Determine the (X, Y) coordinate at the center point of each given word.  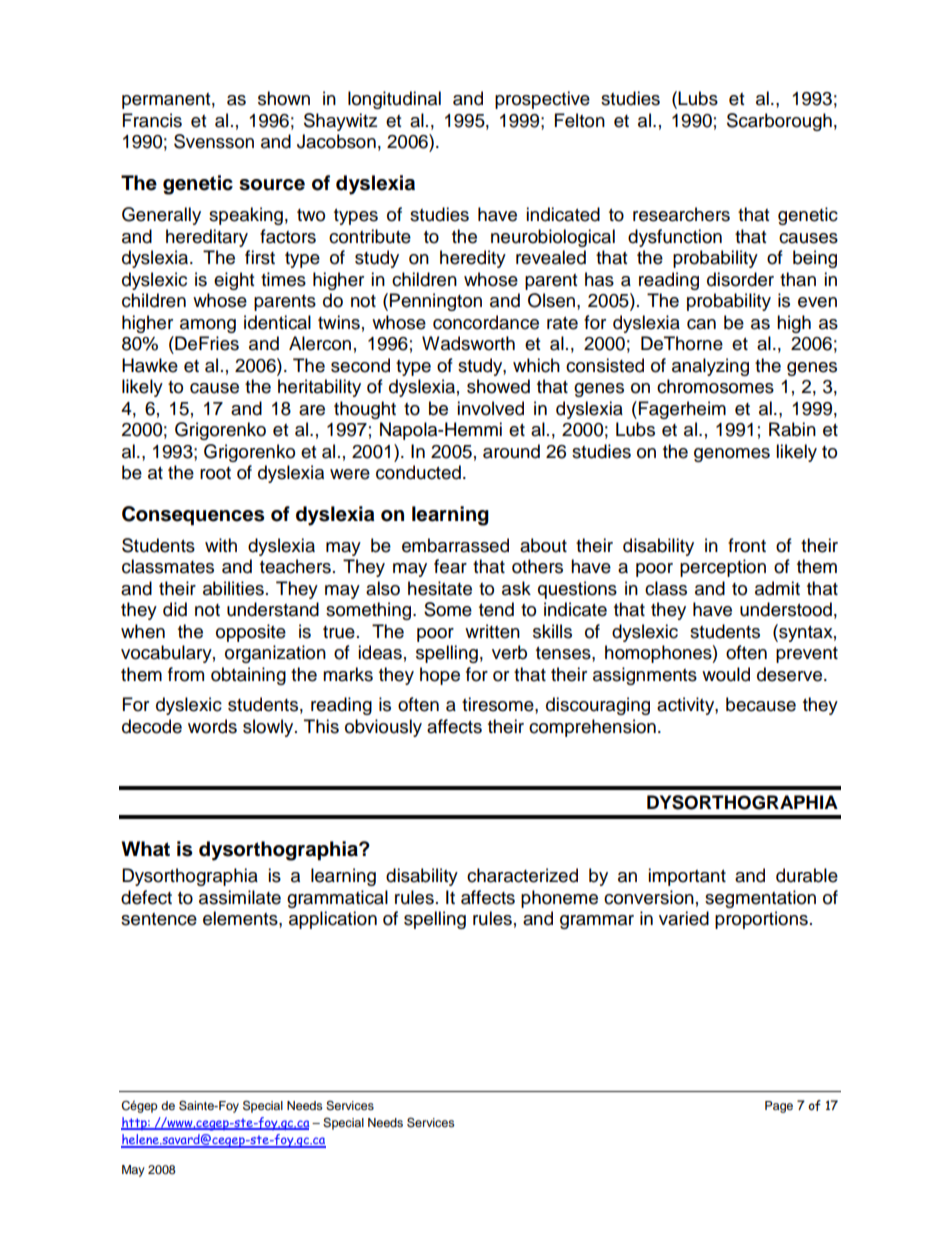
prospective (542, 100)
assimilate (240, 897)
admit (777, 588)
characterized (522, 875)
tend (496, 609)
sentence (159, 919)
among (208, 326)
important (687, 877)
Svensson (214, 141)
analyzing (710, 367)
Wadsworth (468, 343)
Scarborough (779, 122)
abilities (233, 588)
